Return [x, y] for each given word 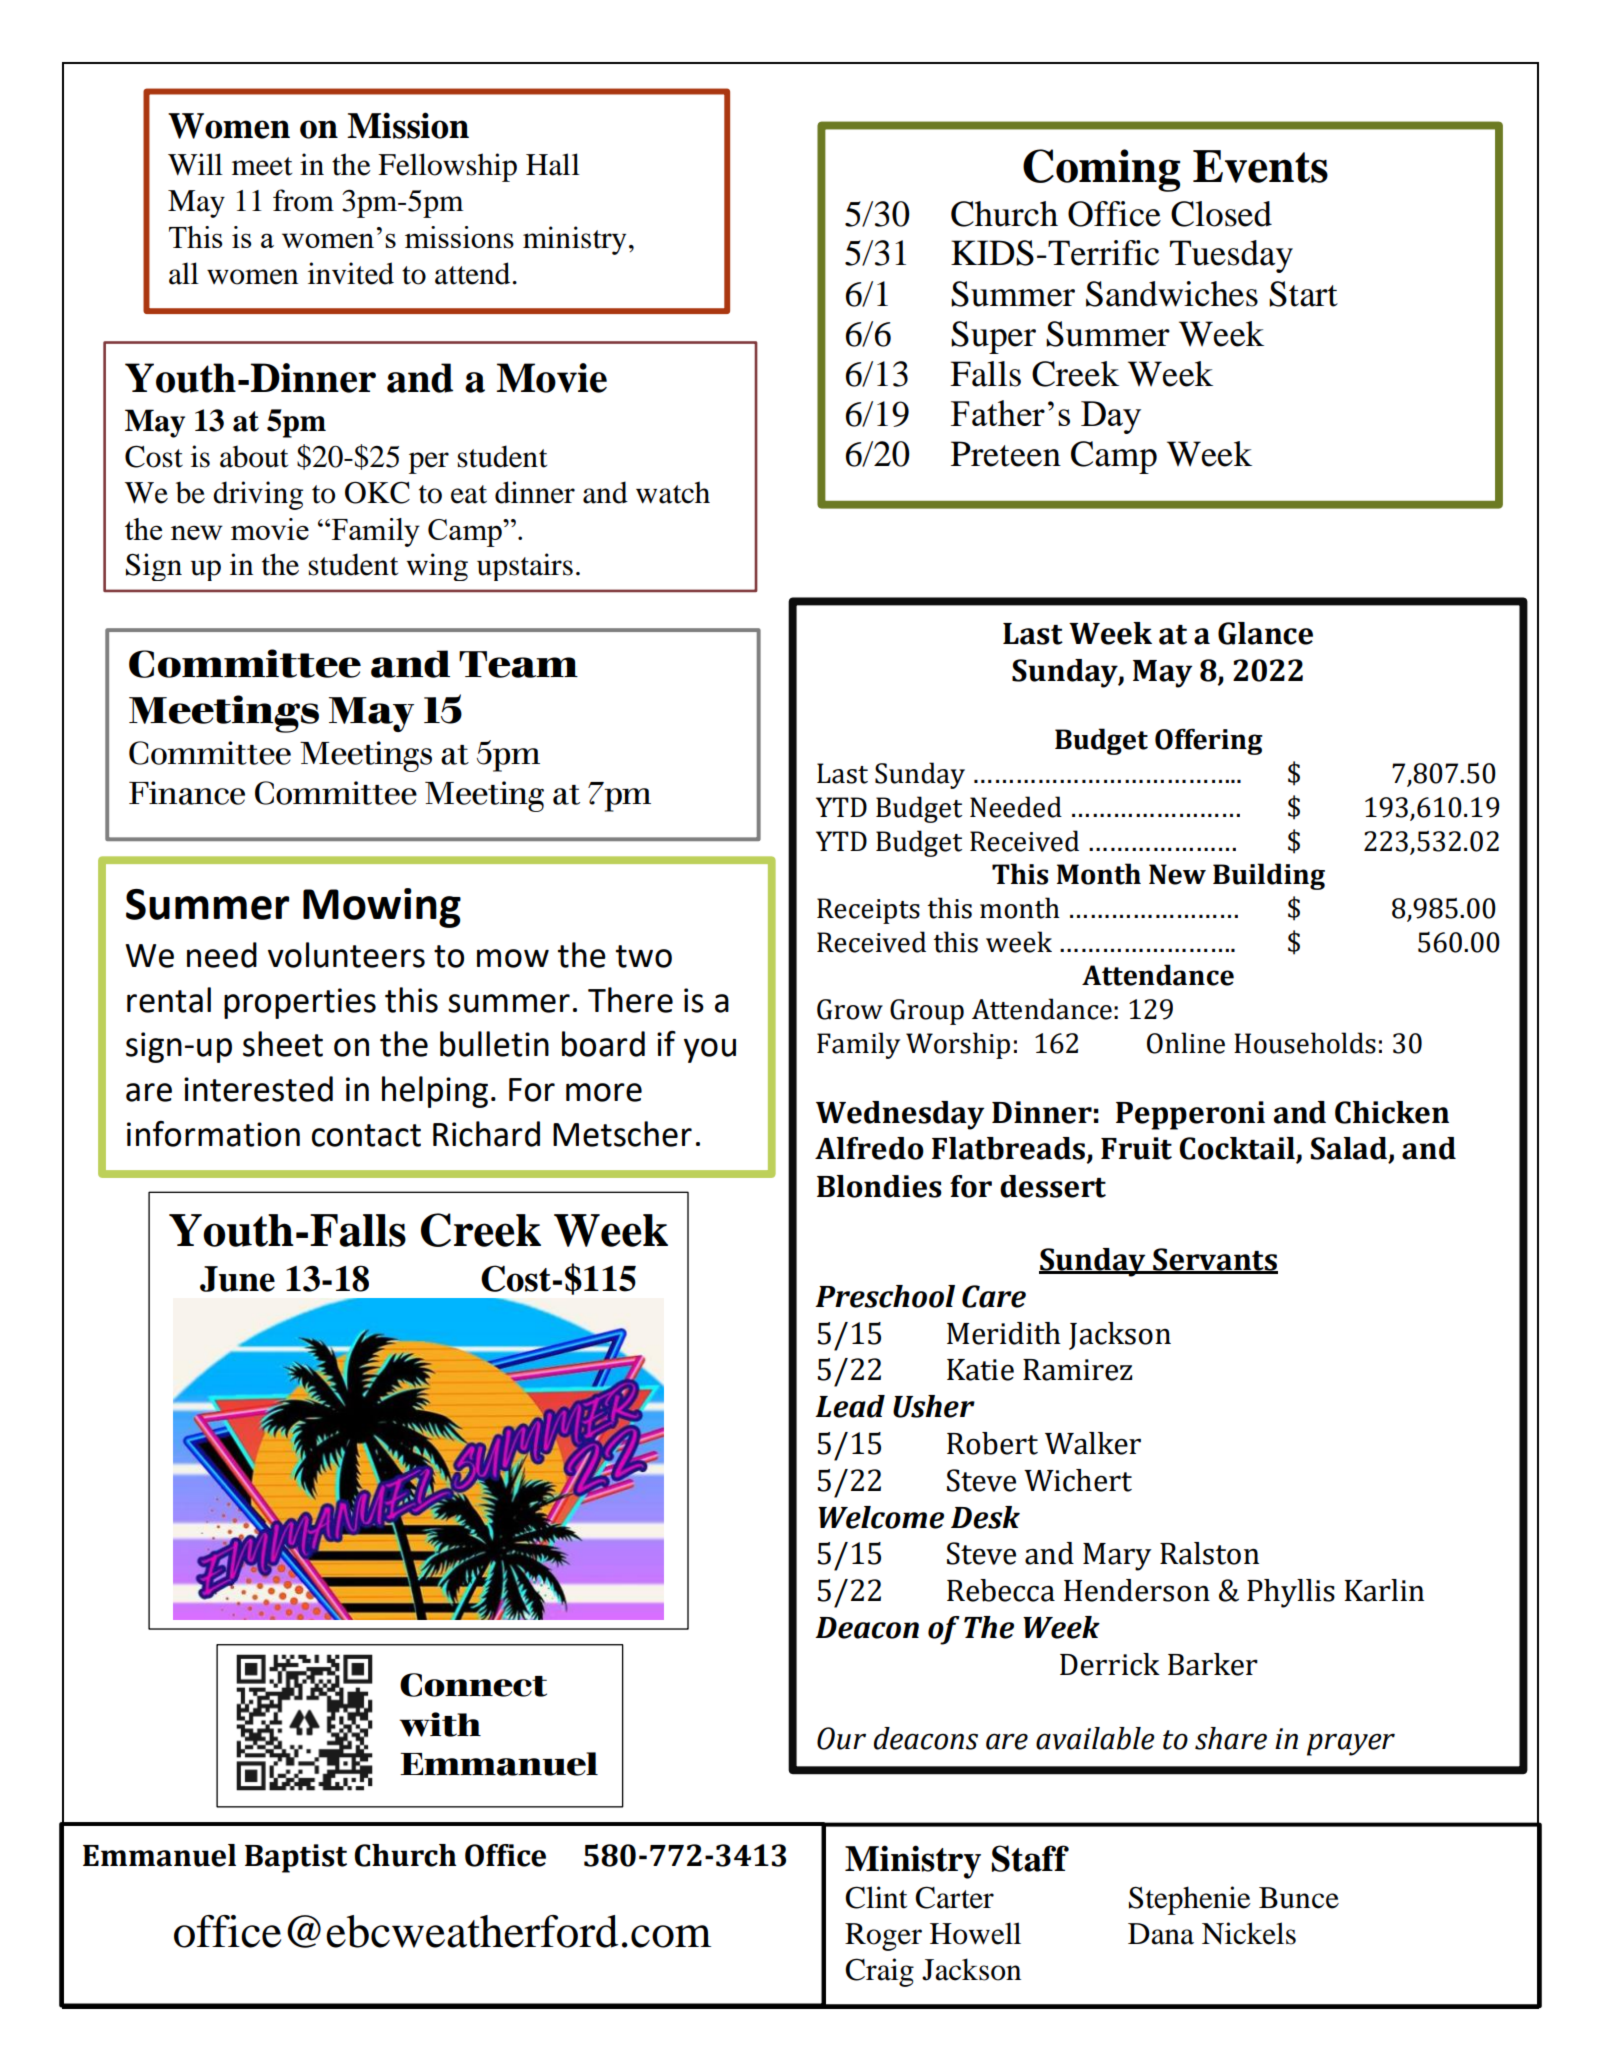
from [303, 200]
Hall [553, 164]
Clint [876, 1897]
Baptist [296, 1858]
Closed [1221, 214]
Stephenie [1190, 1900]
